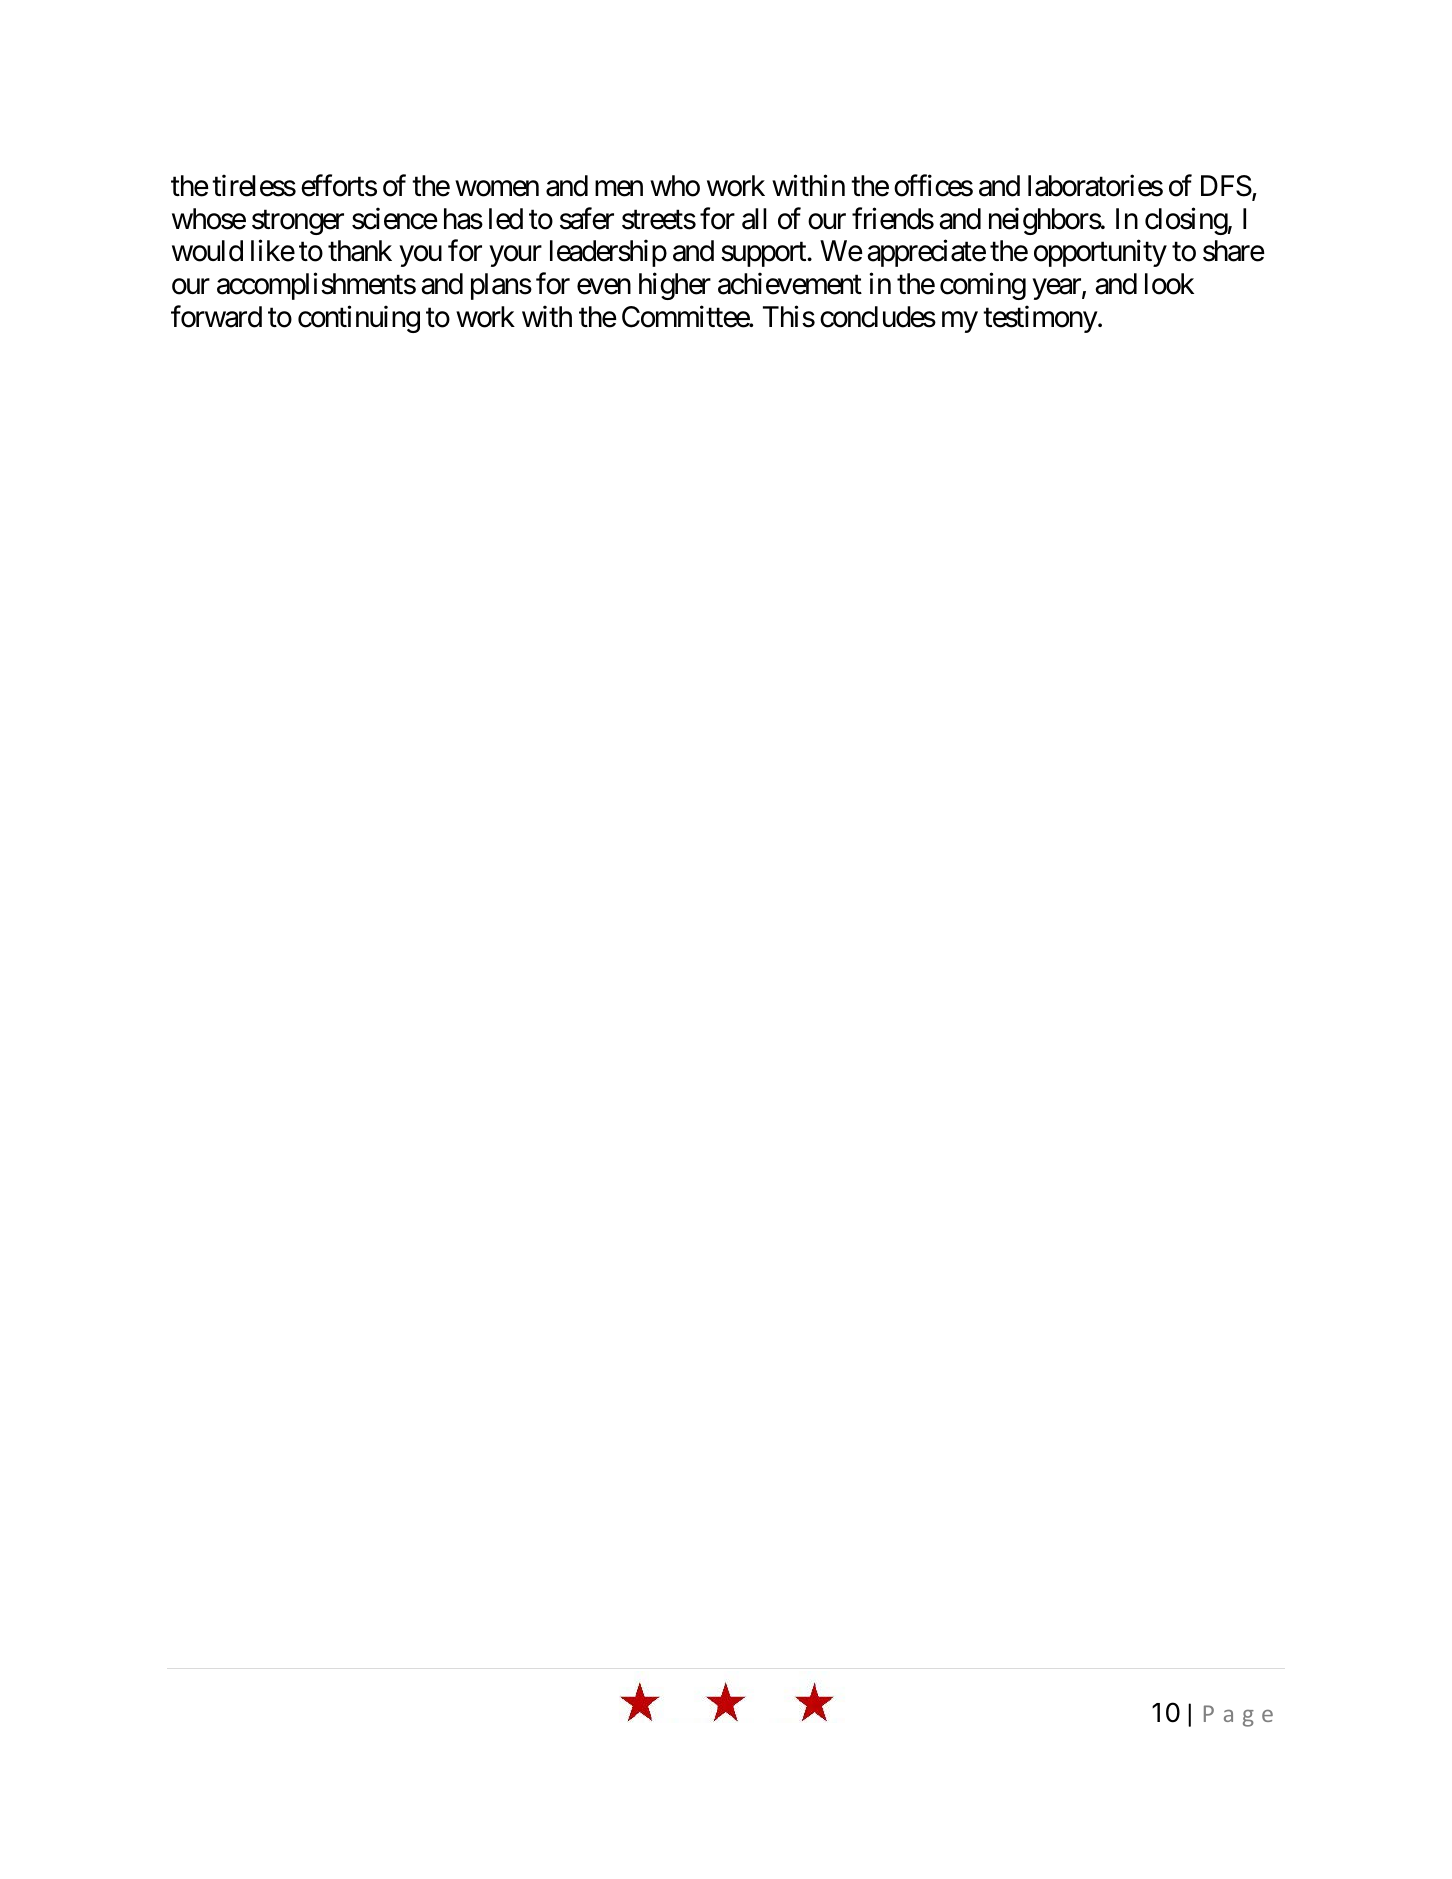 The height and width of the screenshot is (1879, 1452). What do you see at coordinates (754, 219) in the screenshot?
I see `all` at bounding box center [754, 219].
